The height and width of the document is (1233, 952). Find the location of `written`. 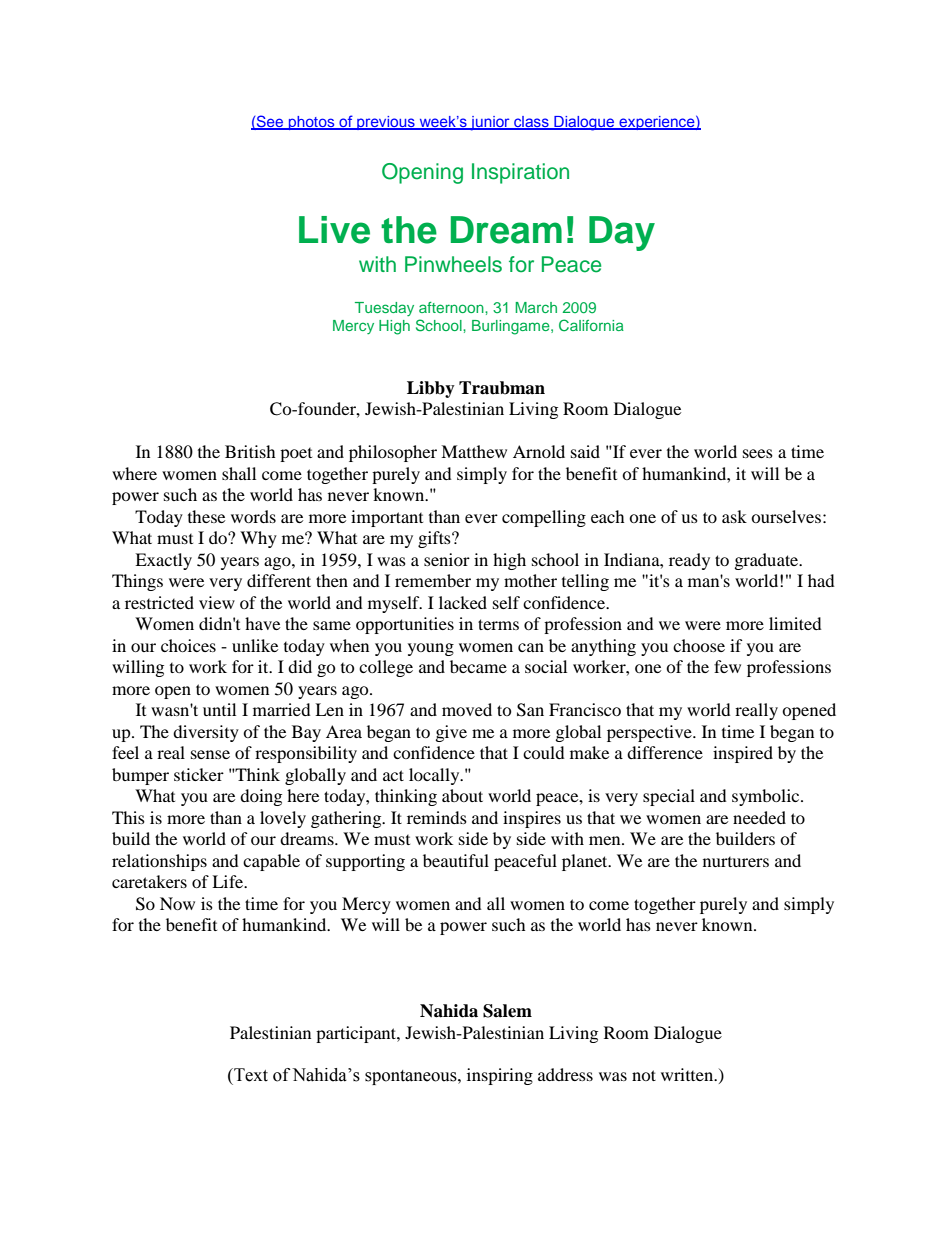

written is located at coordinates (688, 1074).
